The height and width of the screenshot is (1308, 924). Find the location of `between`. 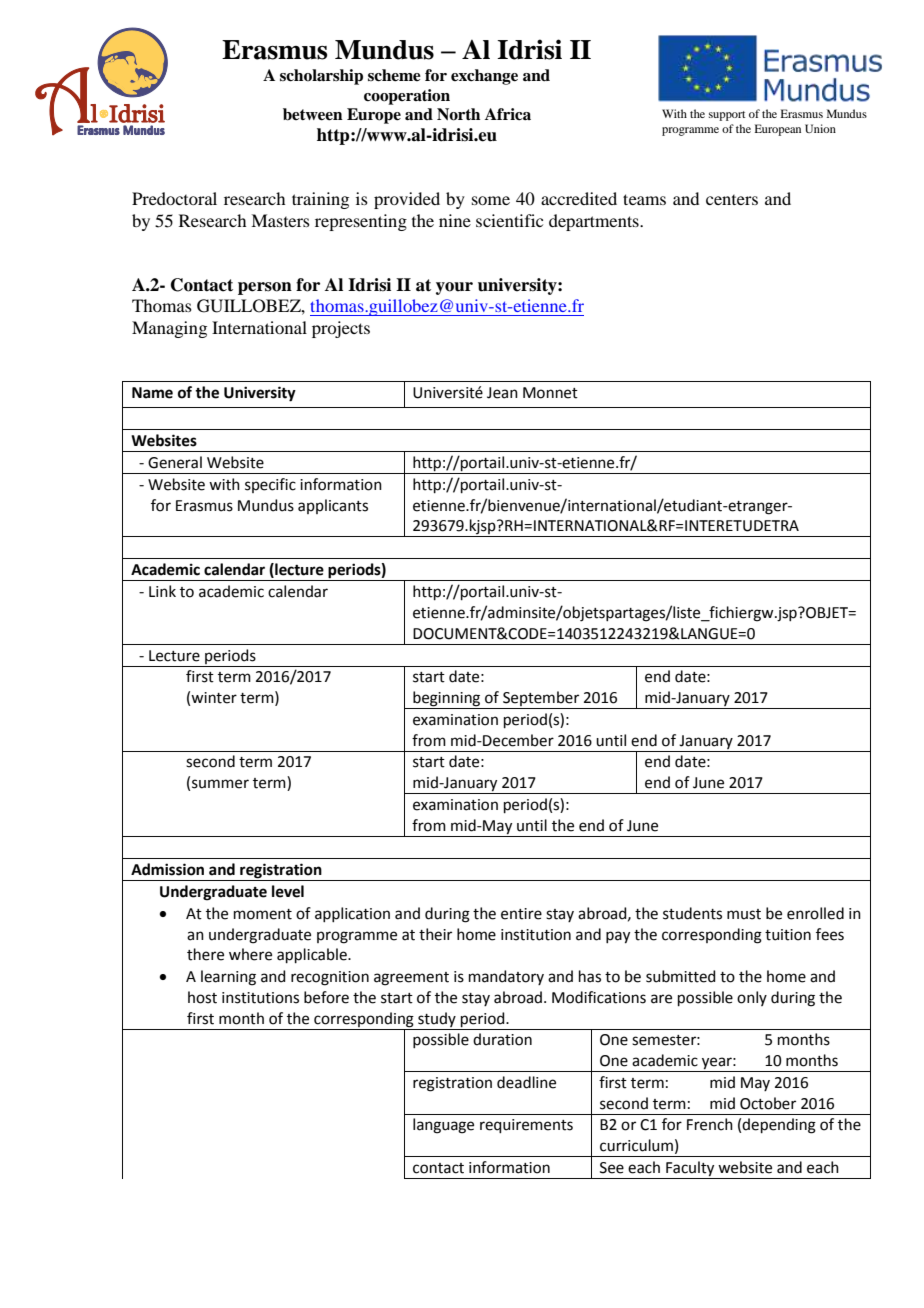

between is located at coordinates (313, 114).
